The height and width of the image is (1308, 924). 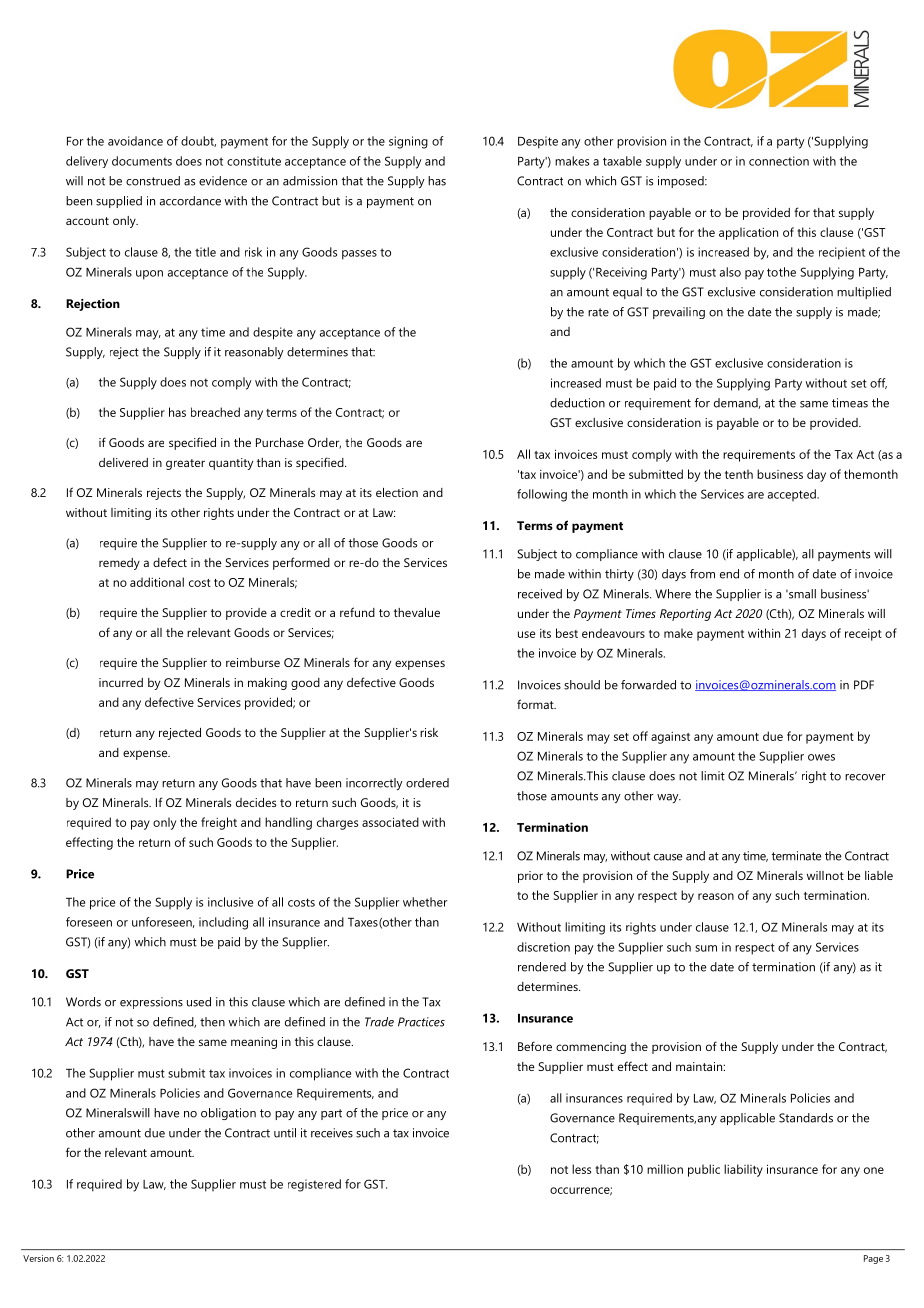 What do you see at coordinates (119, 564) in the image?
I see `remedy` at bounding box center [119, 564].
